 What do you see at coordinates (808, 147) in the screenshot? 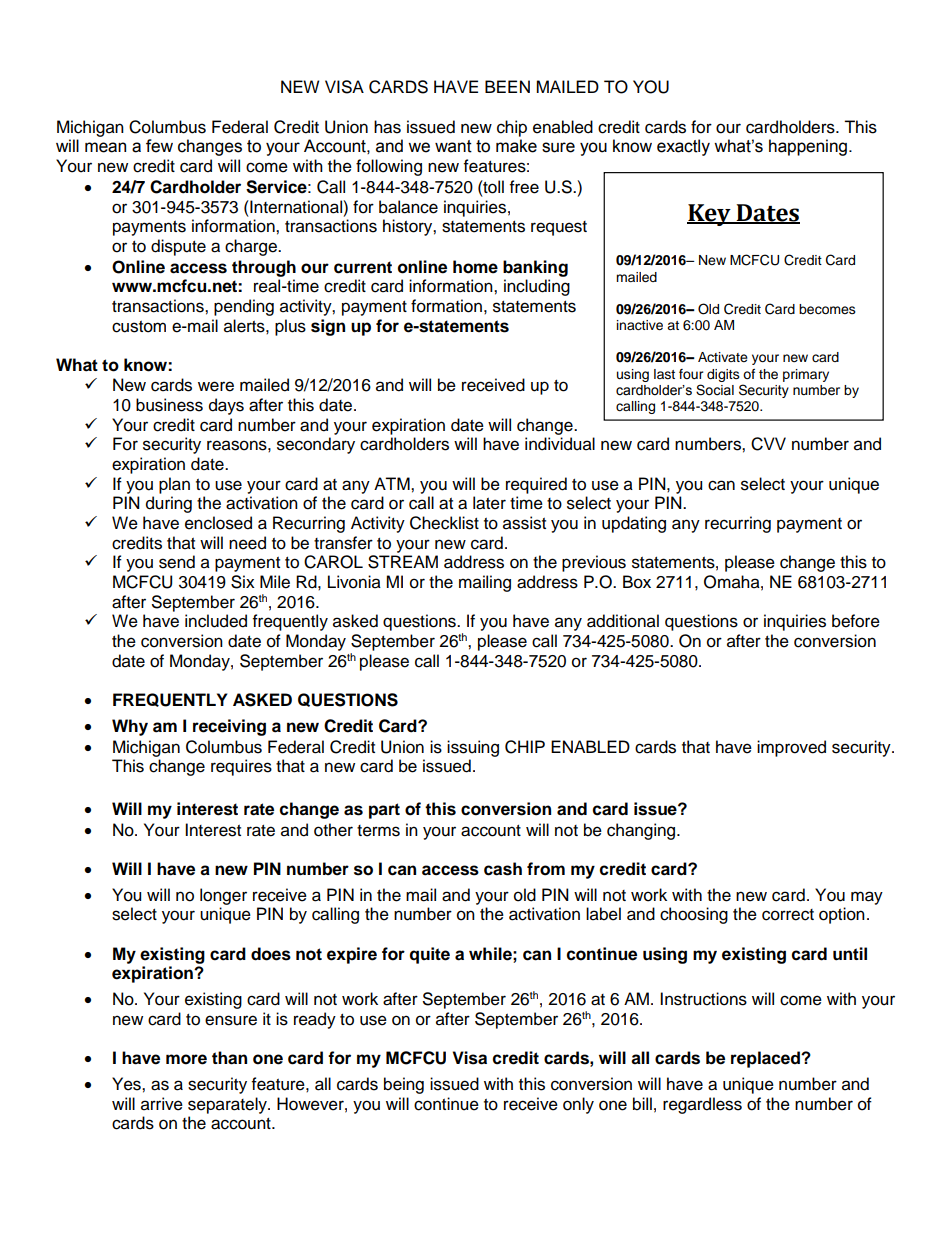
I see `happening` at bounding box center [808, 147].
